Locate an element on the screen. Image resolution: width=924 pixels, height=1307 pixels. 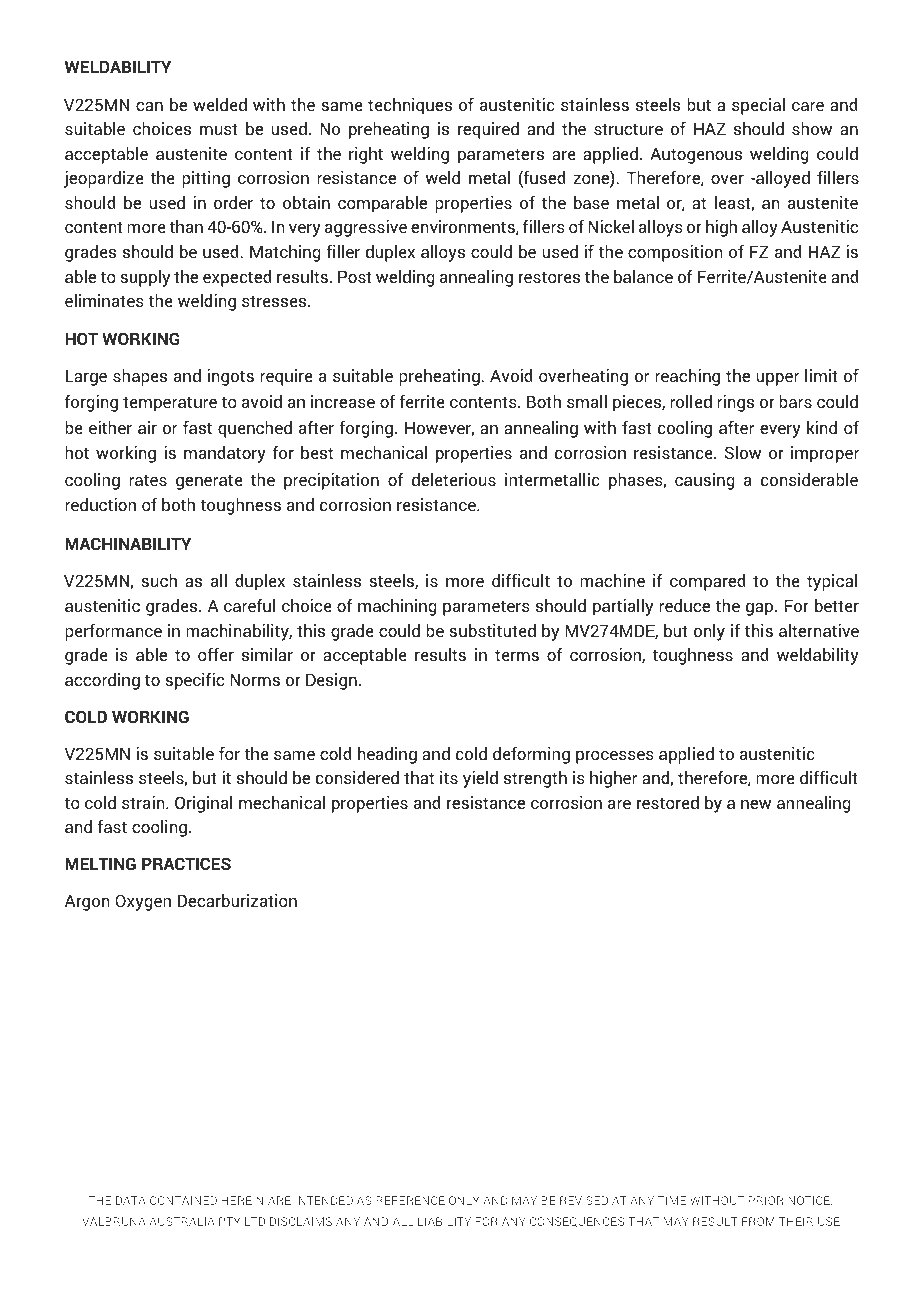
new is located at coordinates (756, 804).
